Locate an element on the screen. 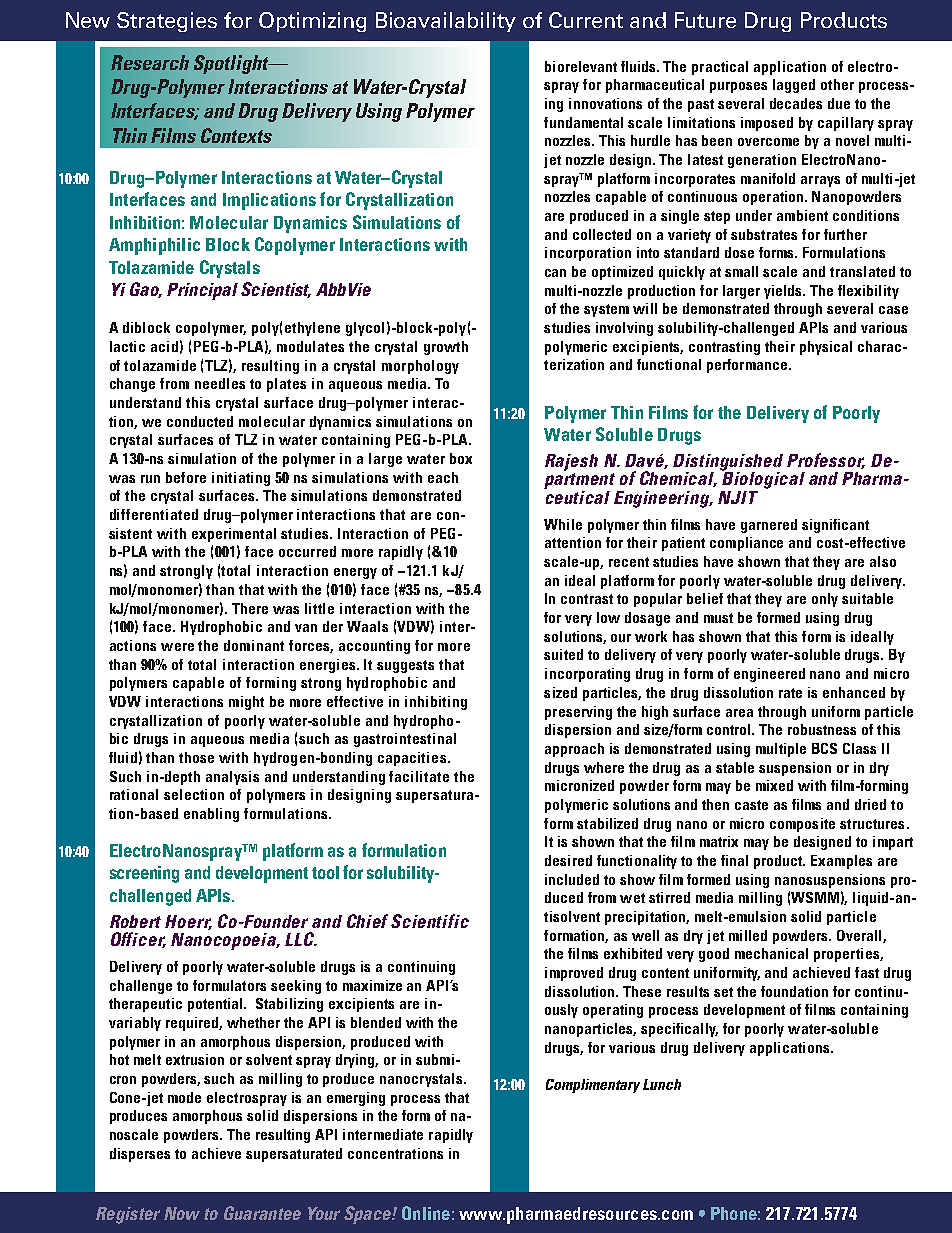 Image resolution: width=952 pixels, height=1233 pixels. Now is located at coordinates (182, 1213).
